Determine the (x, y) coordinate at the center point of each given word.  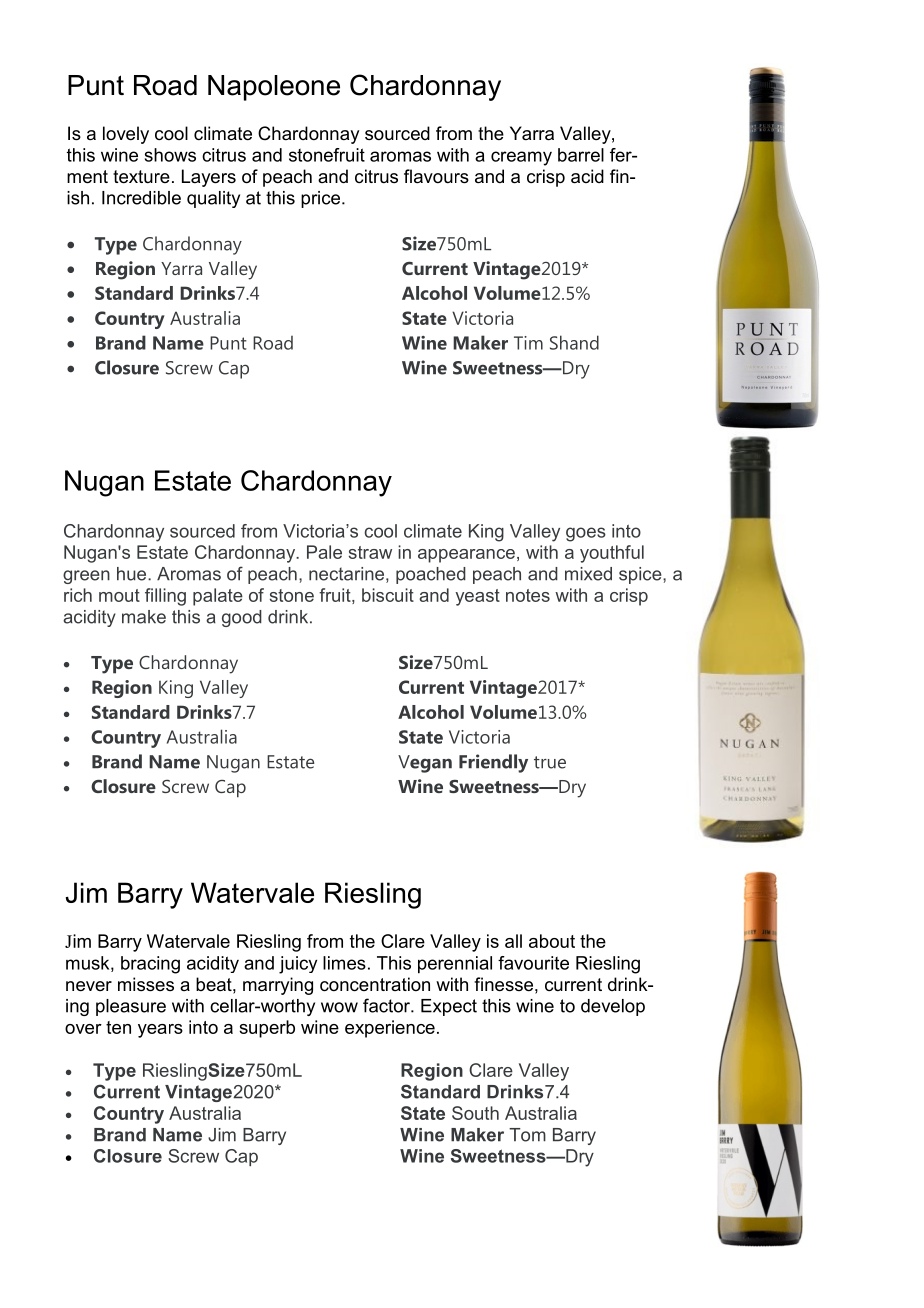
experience (390, 1029)
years (160, 1031)
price (322, 199)
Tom (527, 1135)
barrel (581, 155)
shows (170, 155)
